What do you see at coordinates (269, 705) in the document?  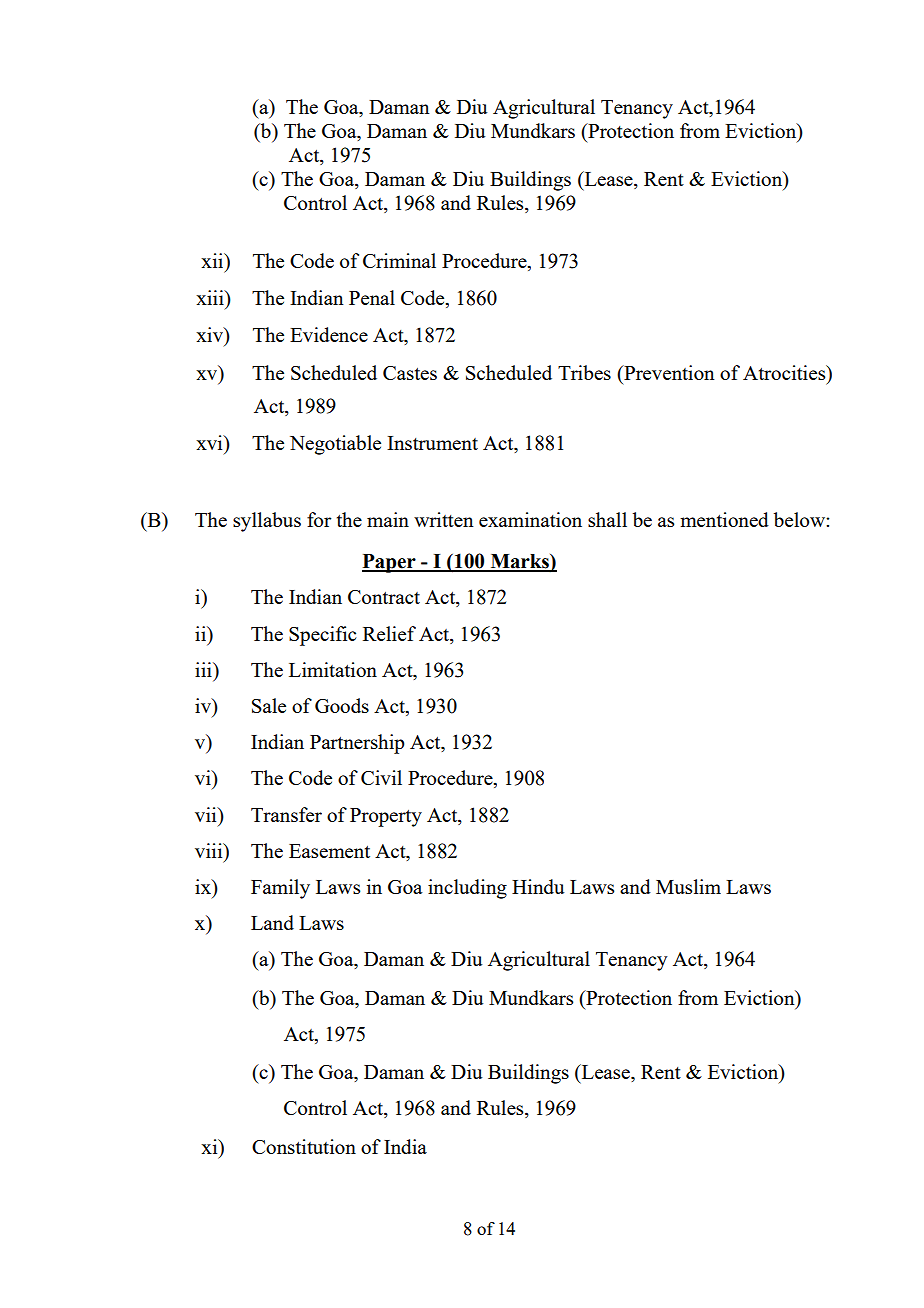 I see `Sale` at bounding box center [269, 705].
